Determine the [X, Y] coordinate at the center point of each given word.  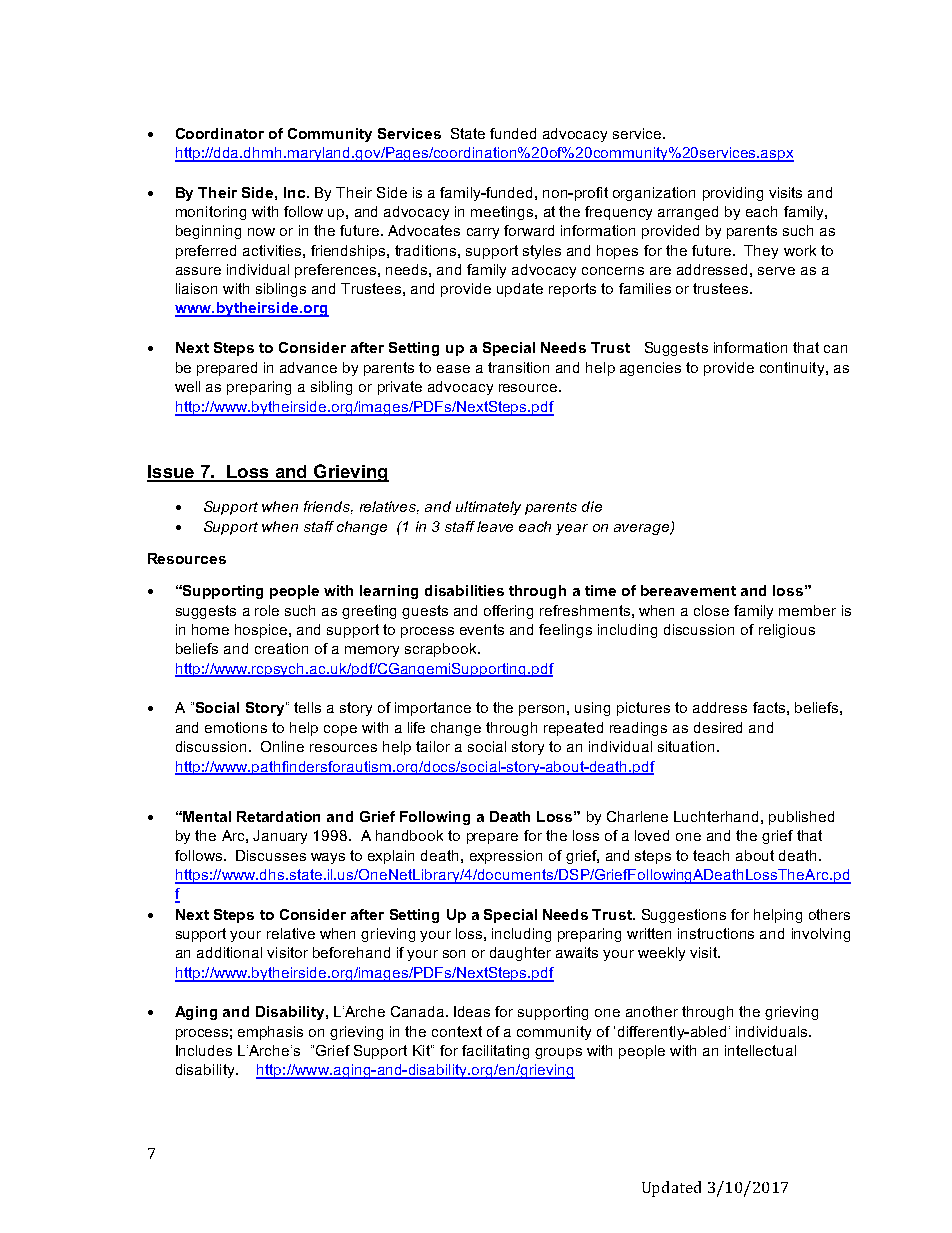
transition [518, 367]
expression [506, 857]
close [711, 610]
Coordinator [220, 133]
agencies [650, 369]
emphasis [270, 1033]
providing [733, 194]
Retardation [278, 816]
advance [308, 367]
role [267, 610]
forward [529, 230]
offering [508, 612]
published [801, 818]
